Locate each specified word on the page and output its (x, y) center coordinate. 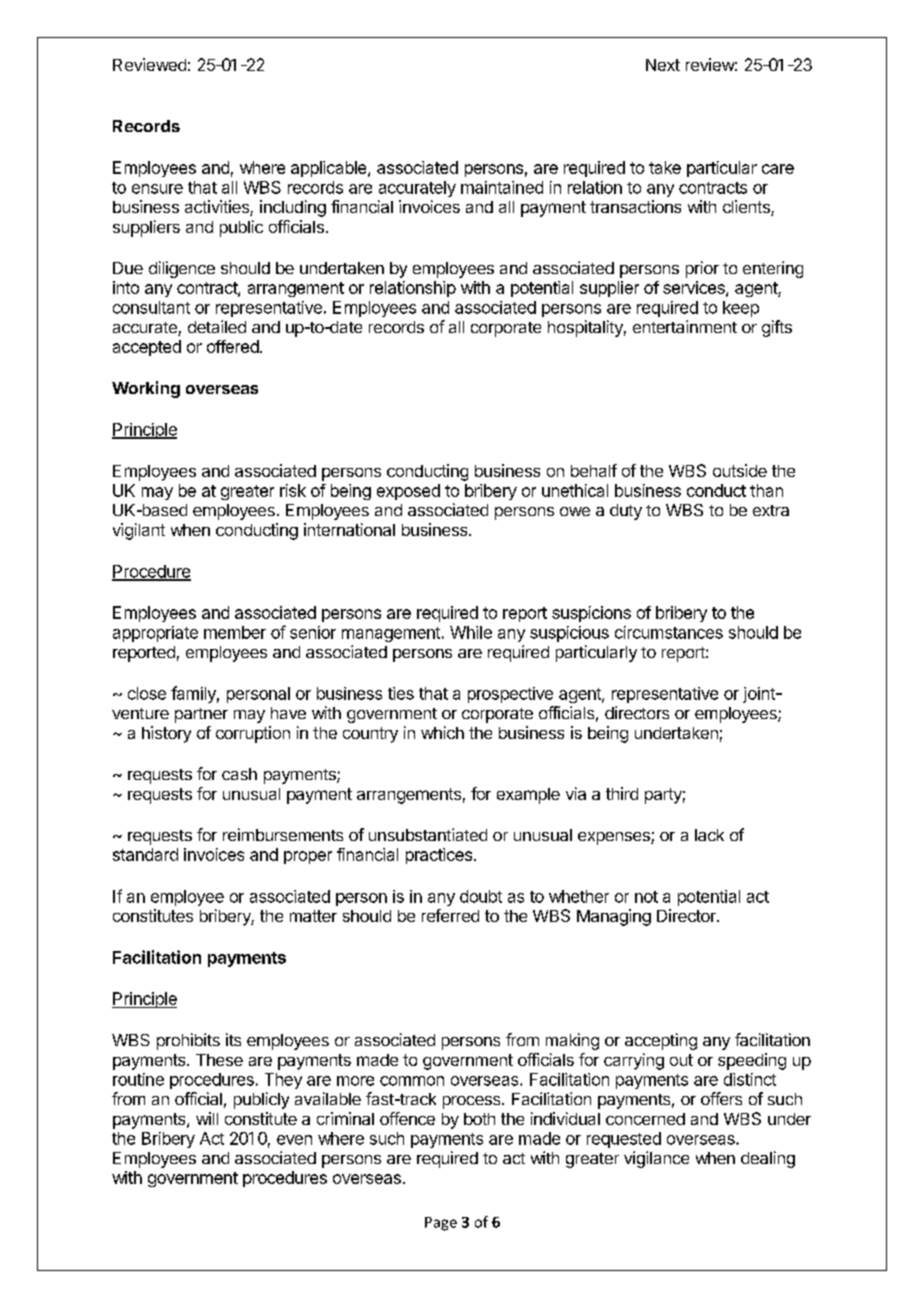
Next (663, 65)
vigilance (656, 1159)
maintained (502, 187)
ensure (157, 189)
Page (441, 1224)
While (471, 632)
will (207, 1118)
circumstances (669, 632)
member (235, 632)
